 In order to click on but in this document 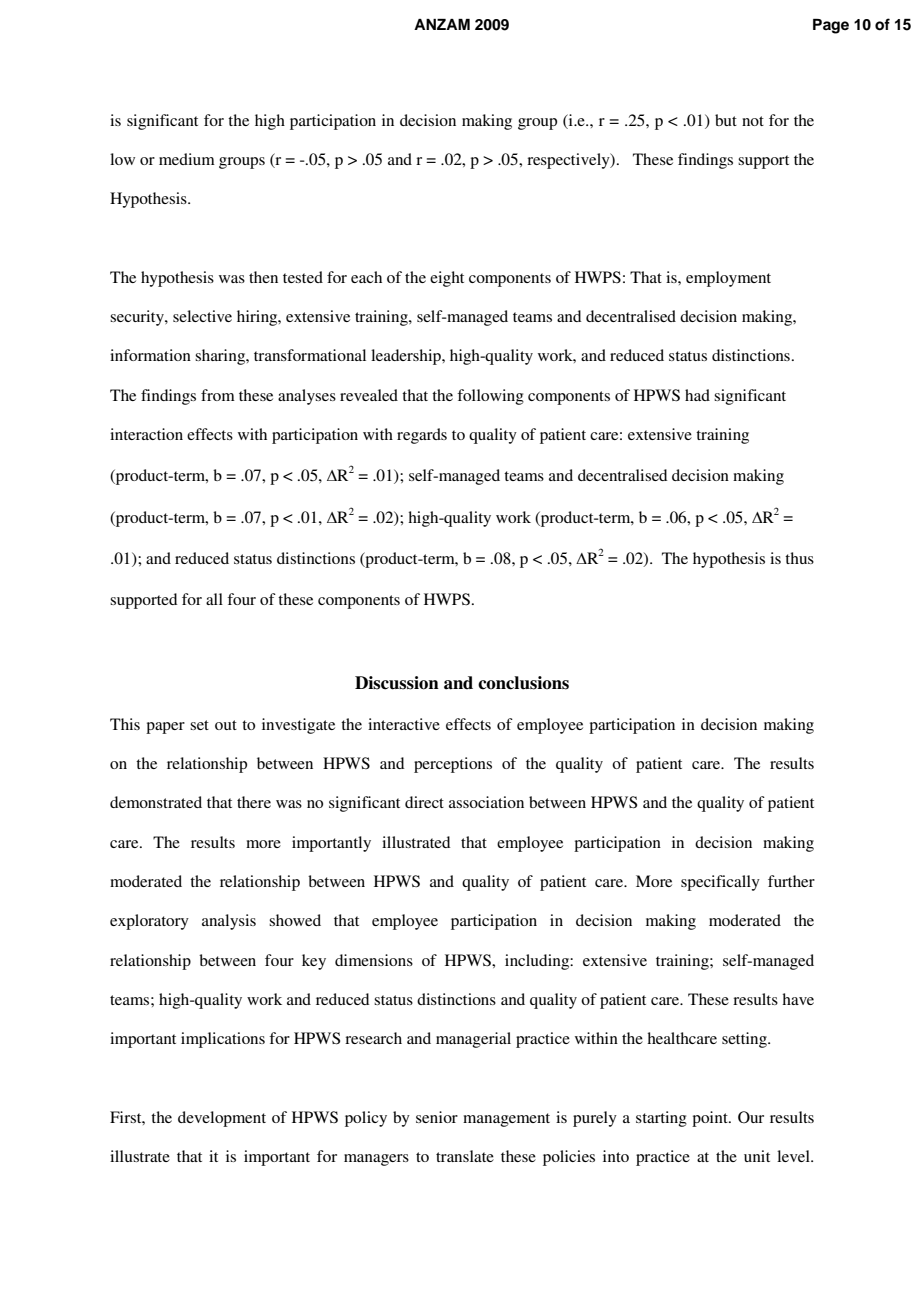, I will do `click(726, 120)`.
